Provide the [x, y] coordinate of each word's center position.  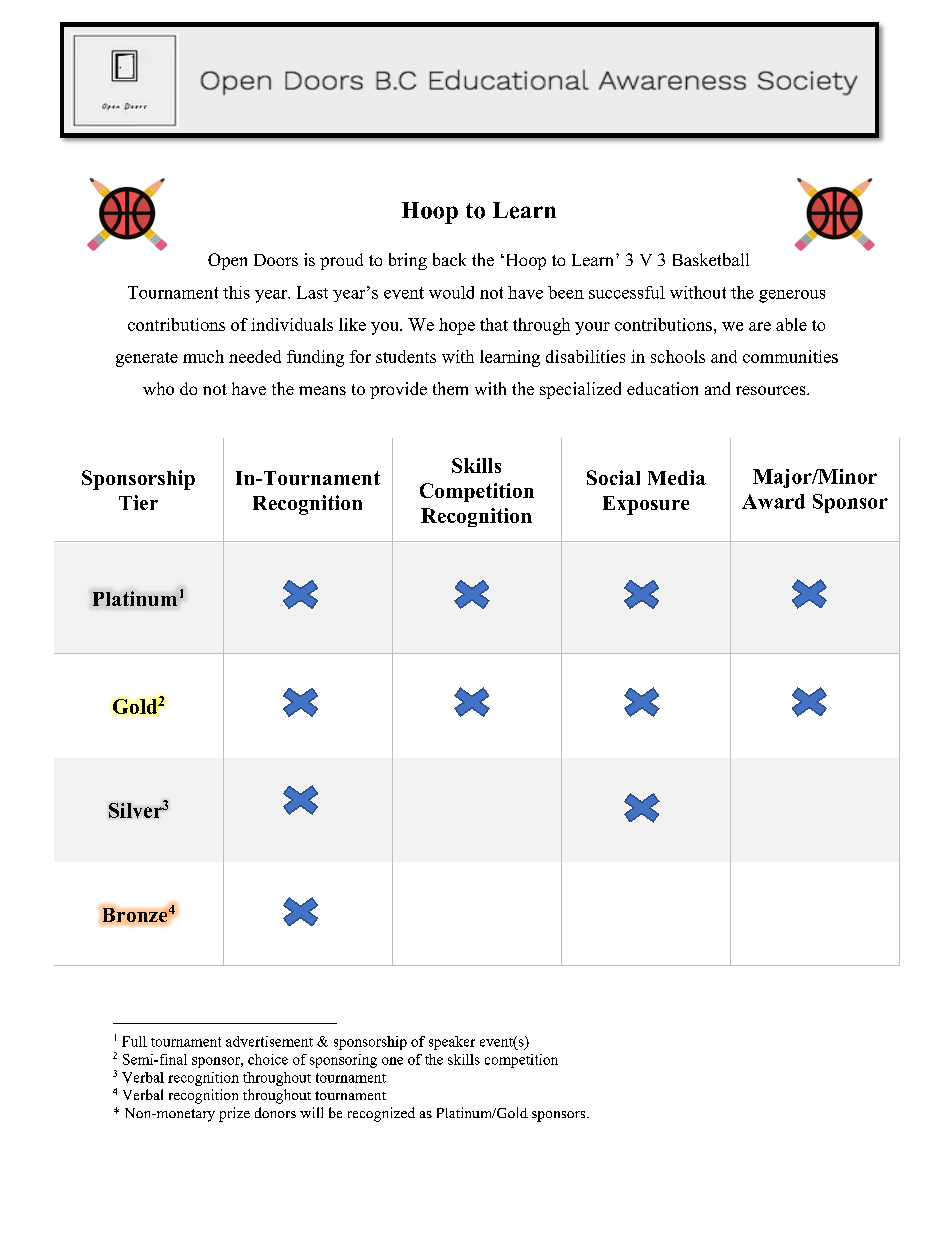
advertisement [269, 1041]
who [158, 388]
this [236, 292]
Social [613, 477]
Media [677, 477]
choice [268, 1059]
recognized [381, 1114]
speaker [452, 1043]
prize [234, 1114]
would [451, 292]
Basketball [711, 259]
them [450, 388]
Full [134, 1041]
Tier [138, 502]
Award [773, 501]
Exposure [646, 505]
